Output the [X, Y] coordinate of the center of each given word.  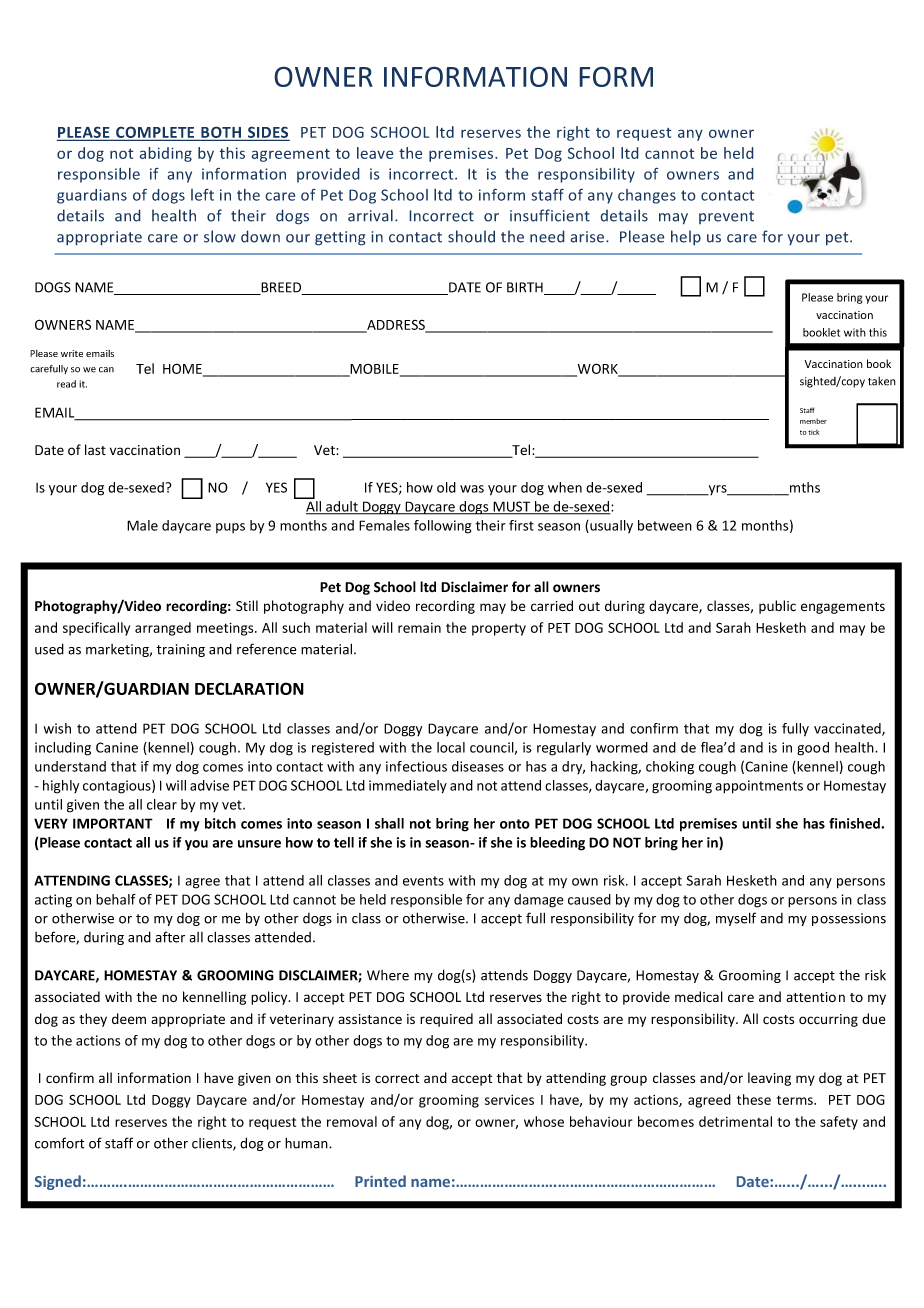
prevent [726, 217]
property [499, 630]
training [180, 650]
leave [375, 153]
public [777, 607]
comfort [59, 1143]
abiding [165, 154]
